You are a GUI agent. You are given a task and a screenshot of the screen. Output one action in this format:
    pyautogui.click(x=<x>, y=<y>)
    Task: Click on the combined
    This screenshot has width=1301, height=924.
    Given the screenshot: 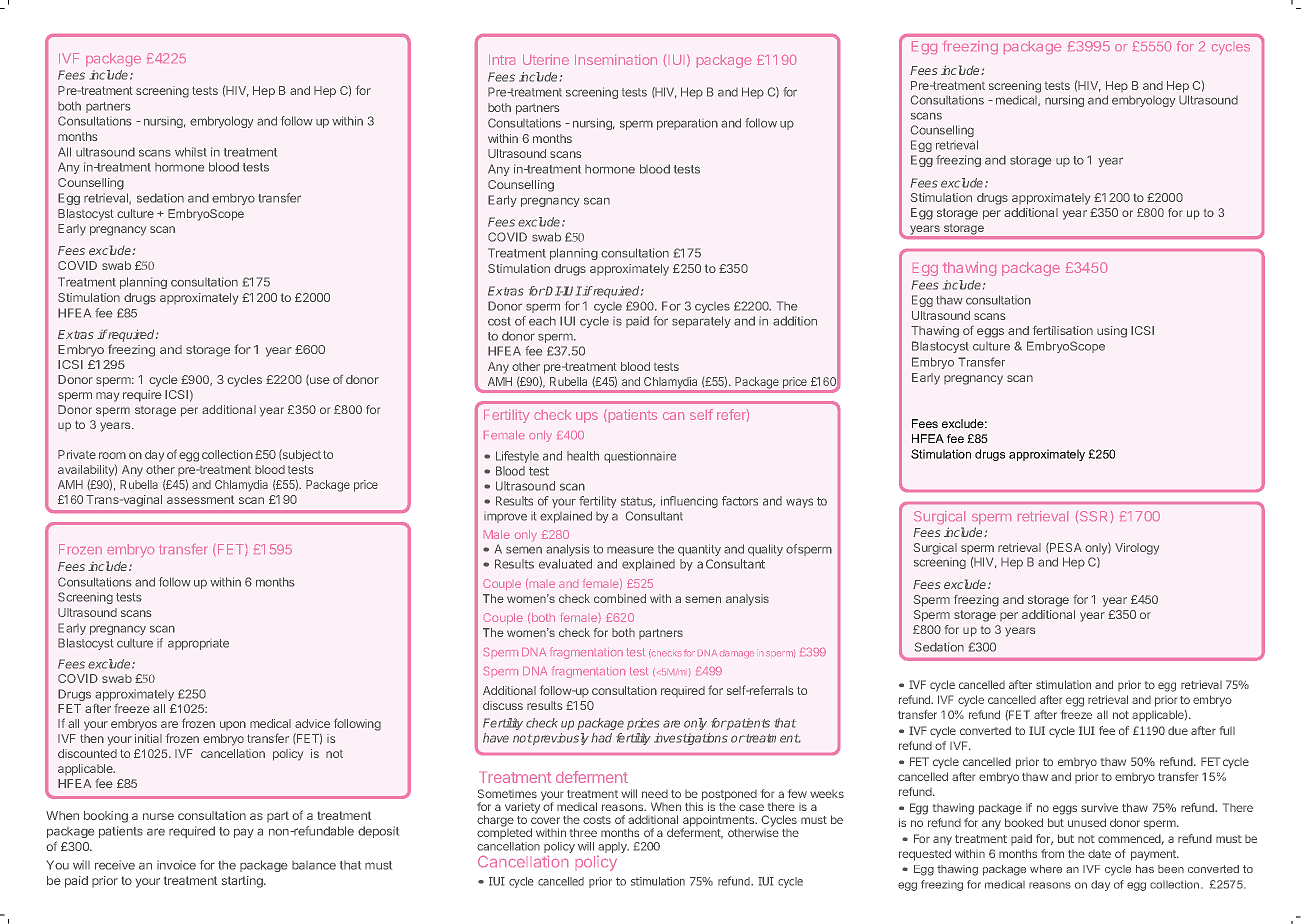 What is the action you would take?
    pyautogui.click(x=620, y=598)
